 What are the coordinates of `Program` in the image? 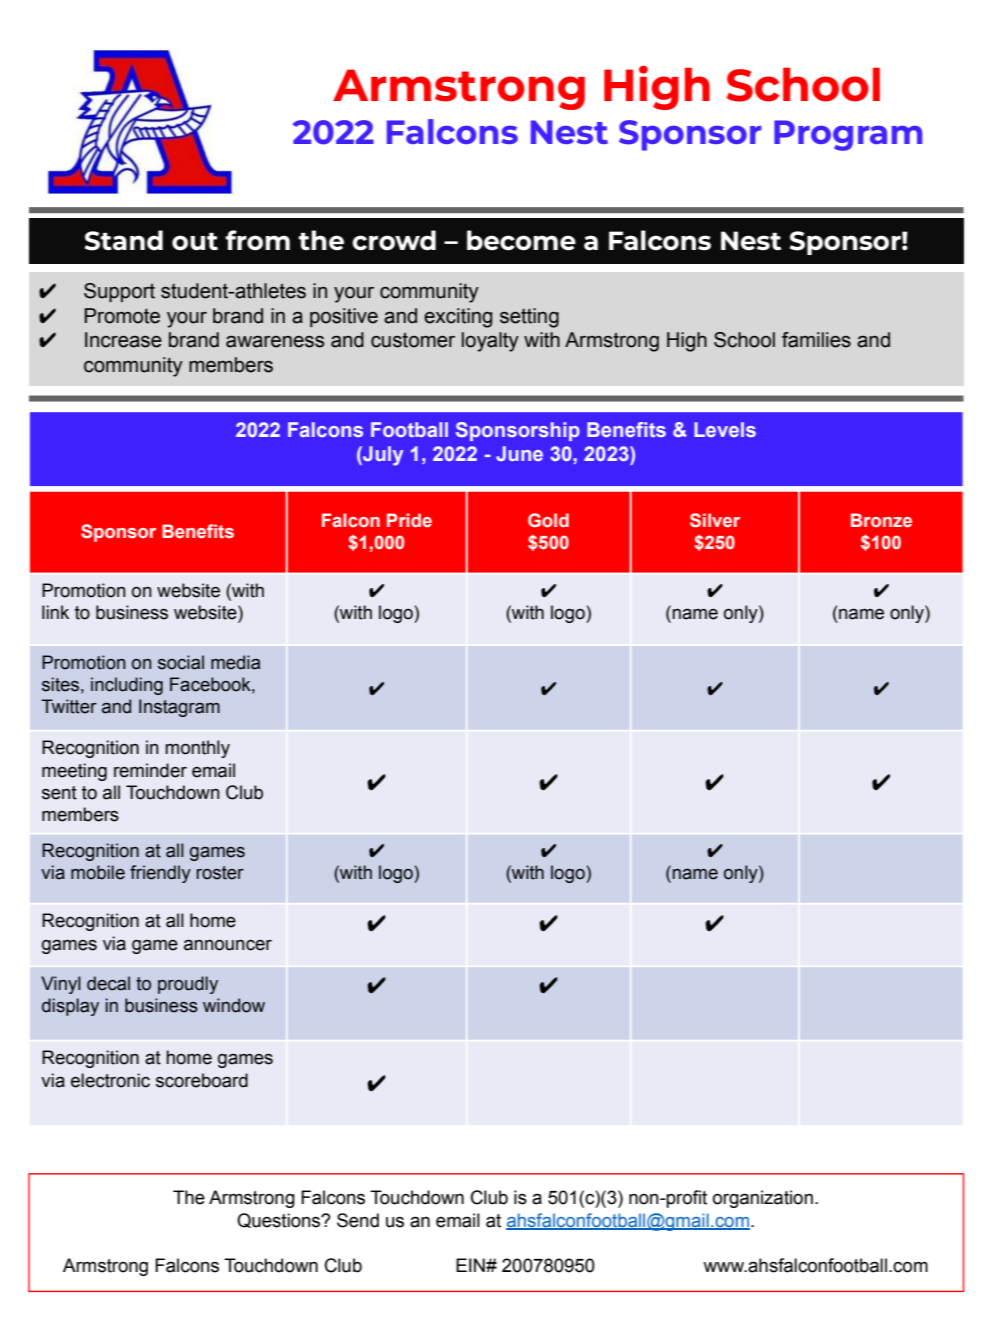 It's located at (848, 135).
